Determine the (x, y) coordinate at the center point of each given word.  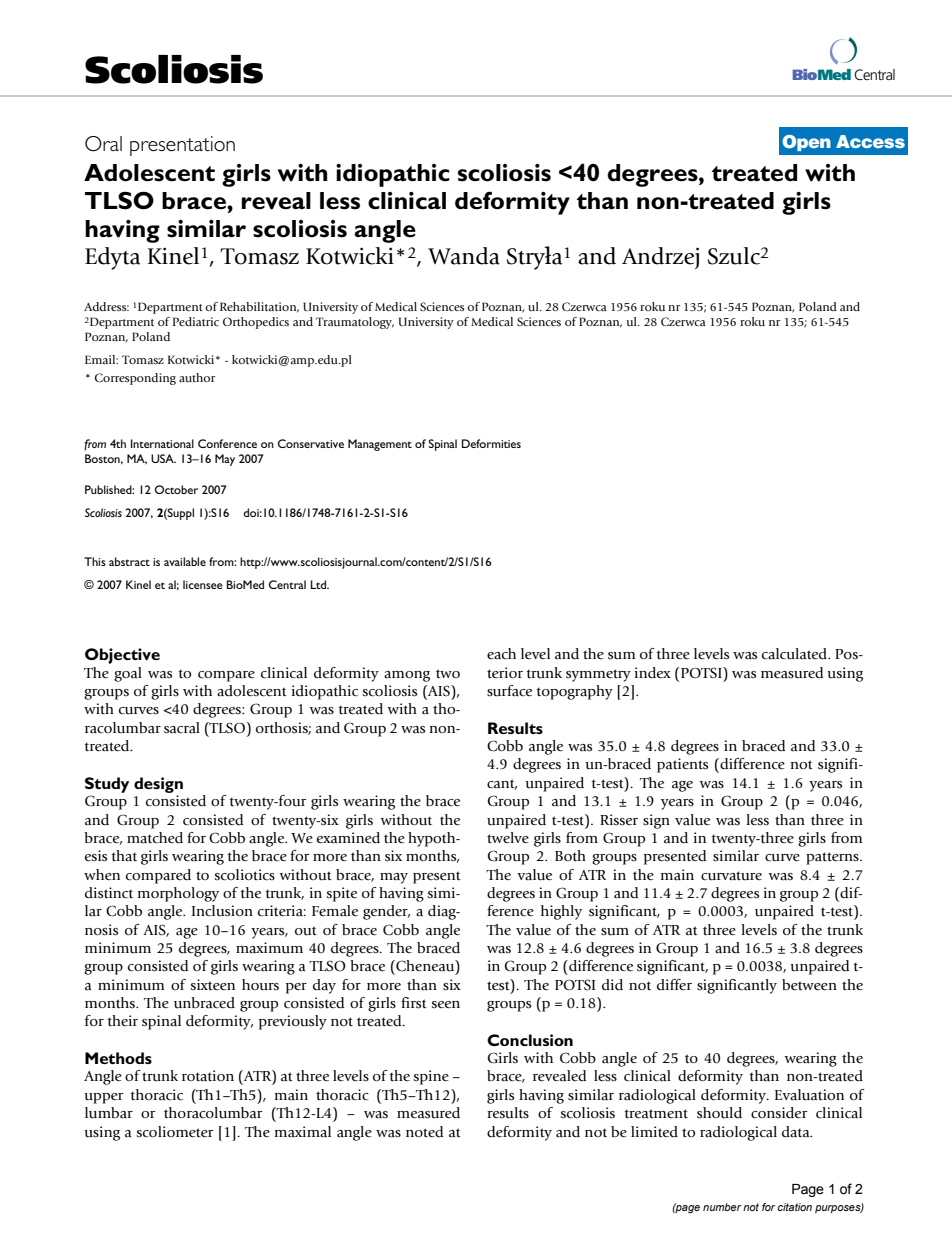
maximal (303, 1132)
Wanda (464, 256)
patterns (833, 858)
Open (806, 143)
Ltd (319, 584)
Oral (103, 144)
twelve (508, 837)
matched (155, 838)
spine (431, 1077)
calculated (796, 654)
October (176, 489)
